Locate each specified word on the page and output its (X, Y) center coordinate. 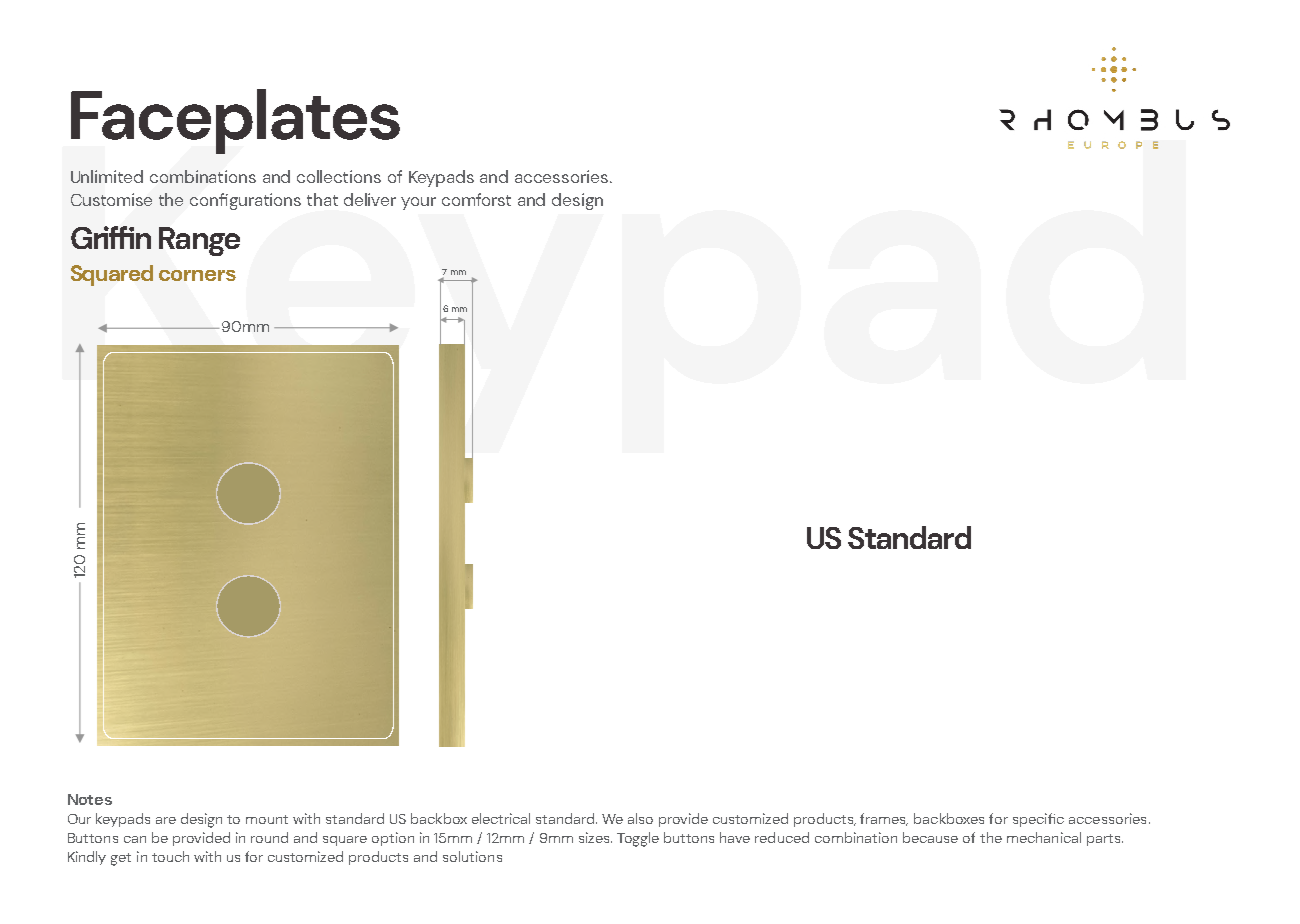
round (269, 837)
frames (884, 819)
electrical (501, 818)
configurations (245, 201)
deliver (370, 199)
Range (199, 241)
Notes (90, 799)
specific (1038, 820)
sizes (595, 837)
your (418, 203)
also (640, 818)
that (322, 199)
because (930, 837)
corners (197, 275)
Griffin (111, 237)
